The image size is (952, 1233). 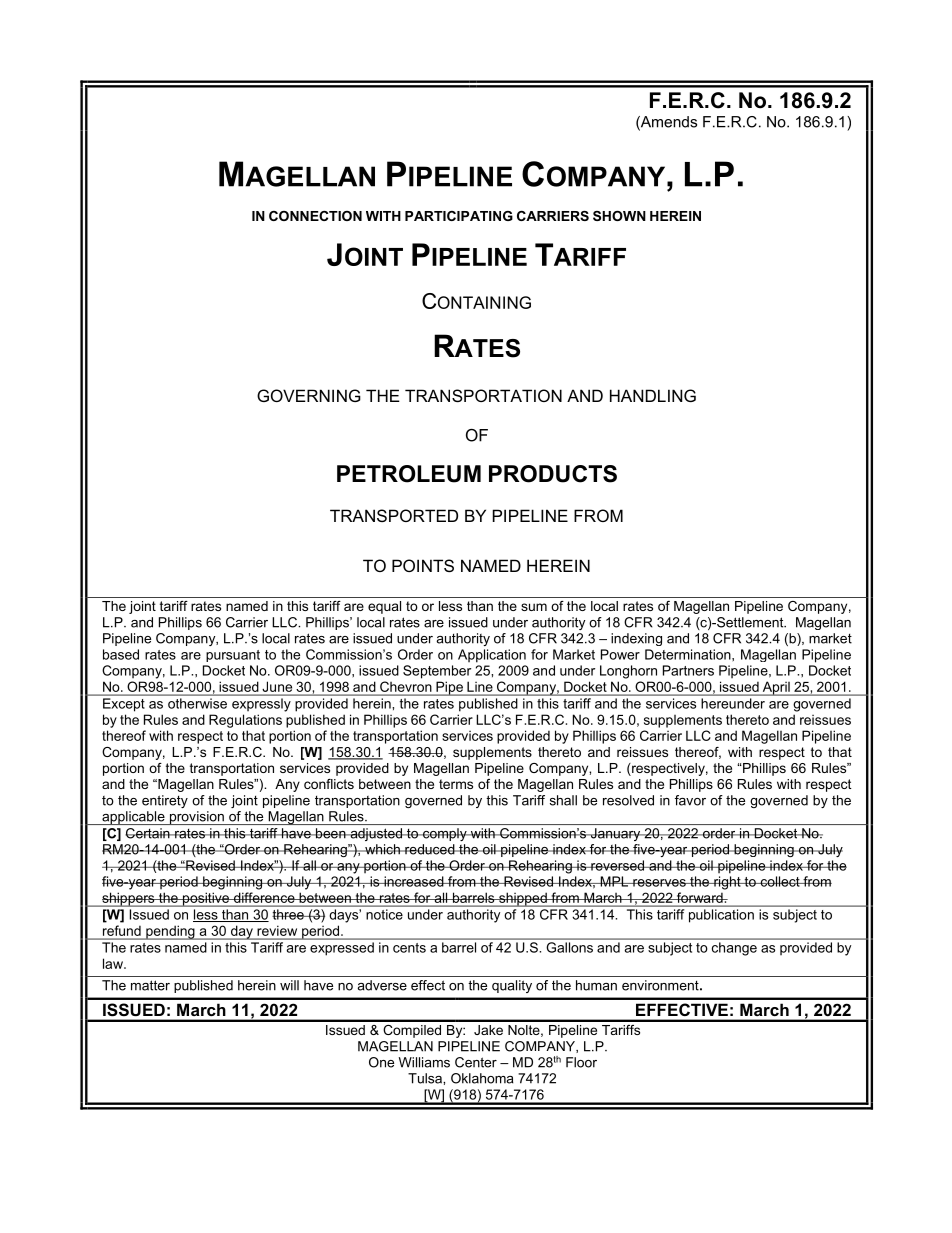 What do you see at coordinates (315, 216) in the document?
I see `CONNECTION` at bounding box center [315, 216].
